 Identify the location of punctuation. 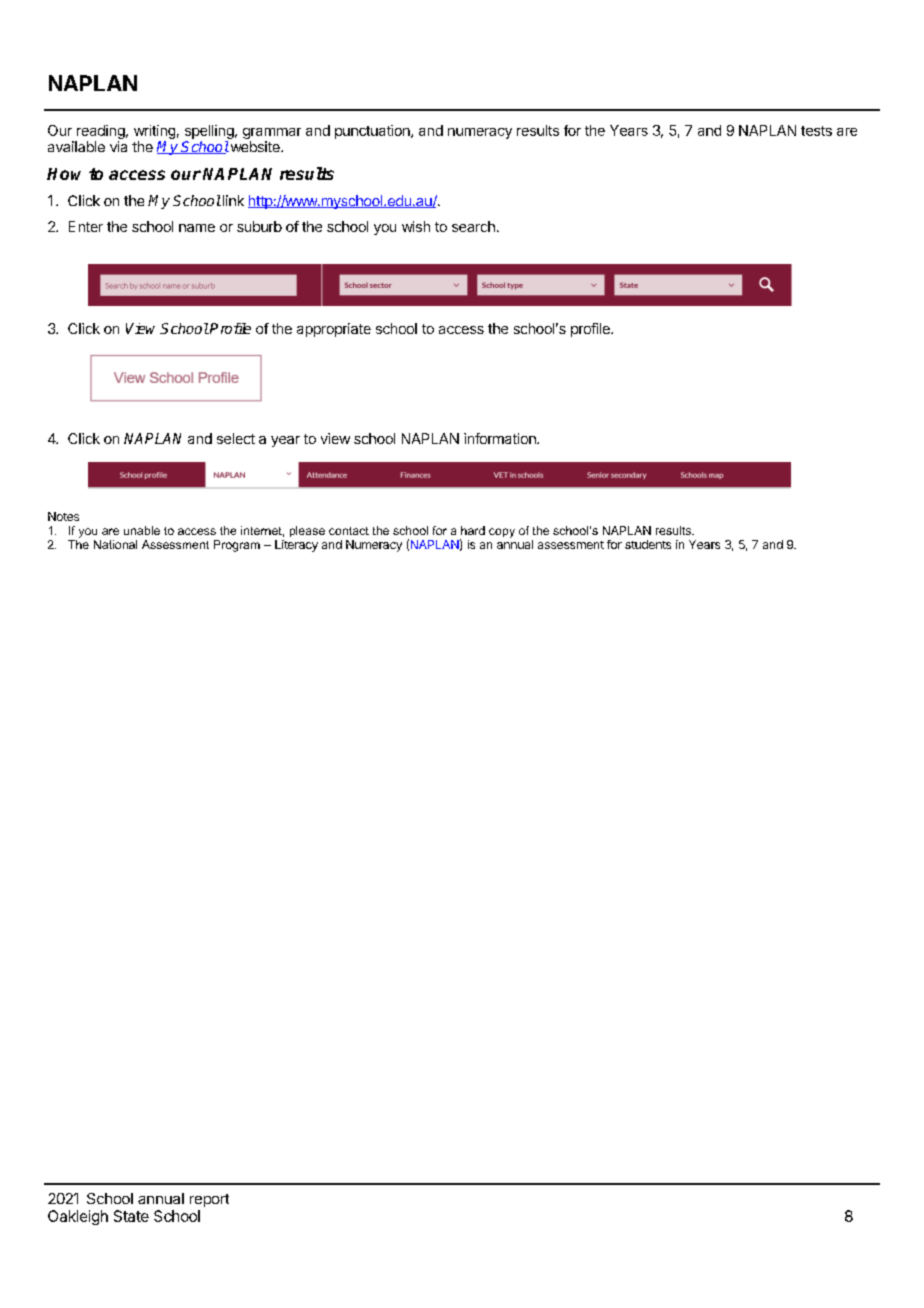
(373, 132).
